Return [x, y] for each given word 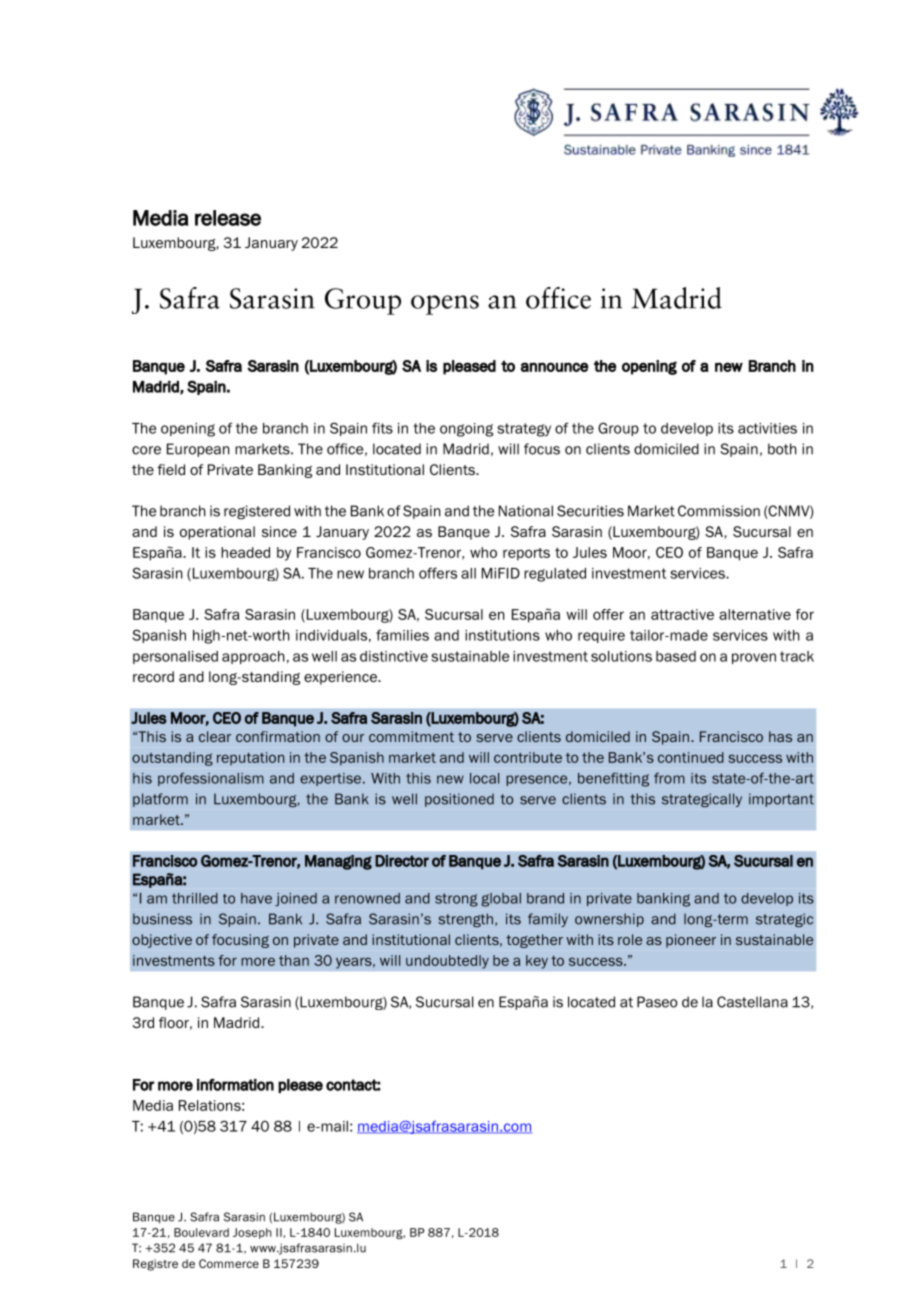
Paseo [657, 1002]
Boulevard [201, 1232]
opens [445, 305]
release [228, 218]
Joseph [252, 1233]
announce [555, 367]
